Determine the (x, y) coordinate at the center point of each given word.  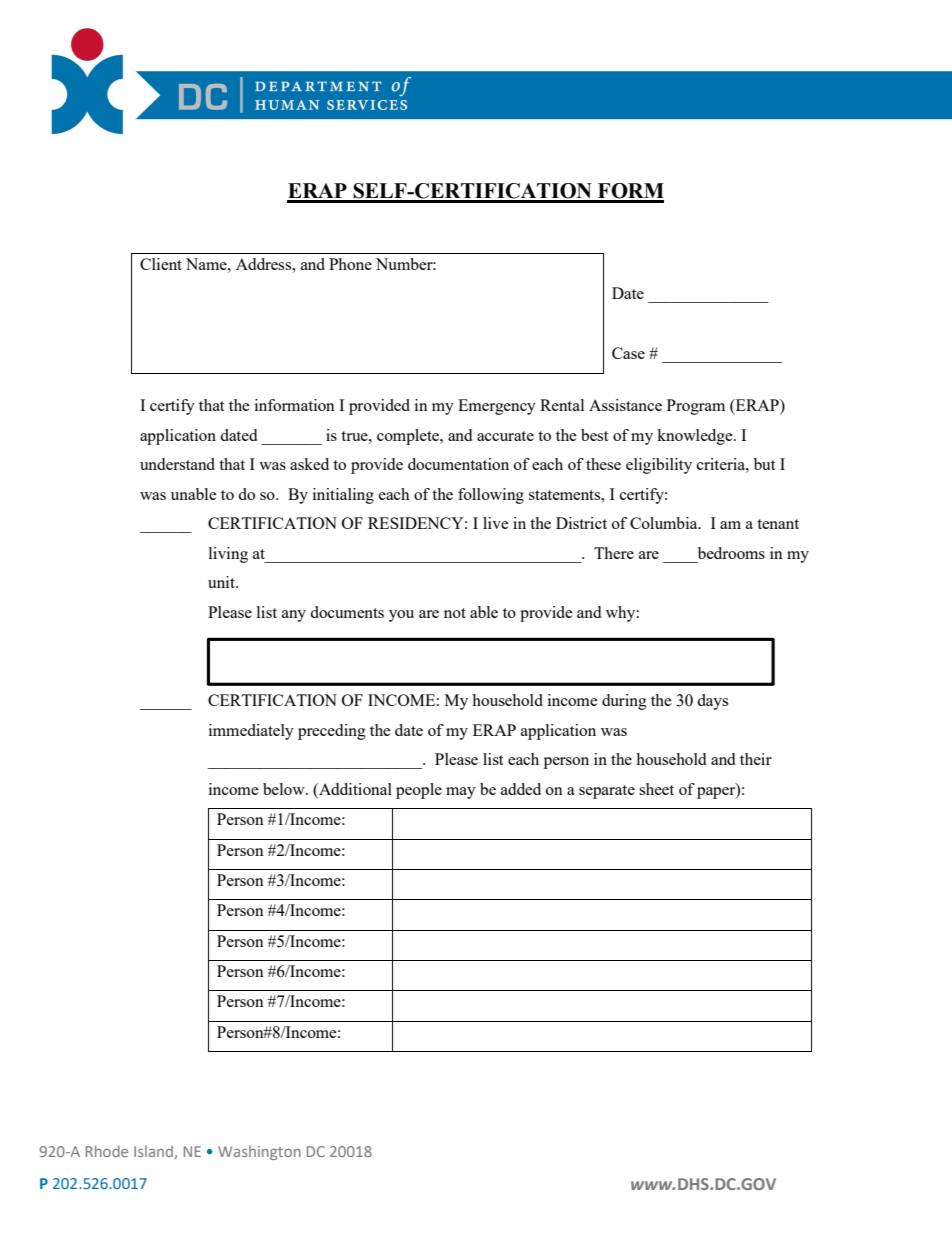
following (491, 496)
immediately (251, 732)
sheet (656, 789)
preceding (332, 732)
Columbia (665, 523)
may (461, 793)
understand (177, 464)
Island (153, 1151)
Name (207, 264)
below (285, 789)
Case (628, 353)
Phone (350, 264)
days (712, 702)
